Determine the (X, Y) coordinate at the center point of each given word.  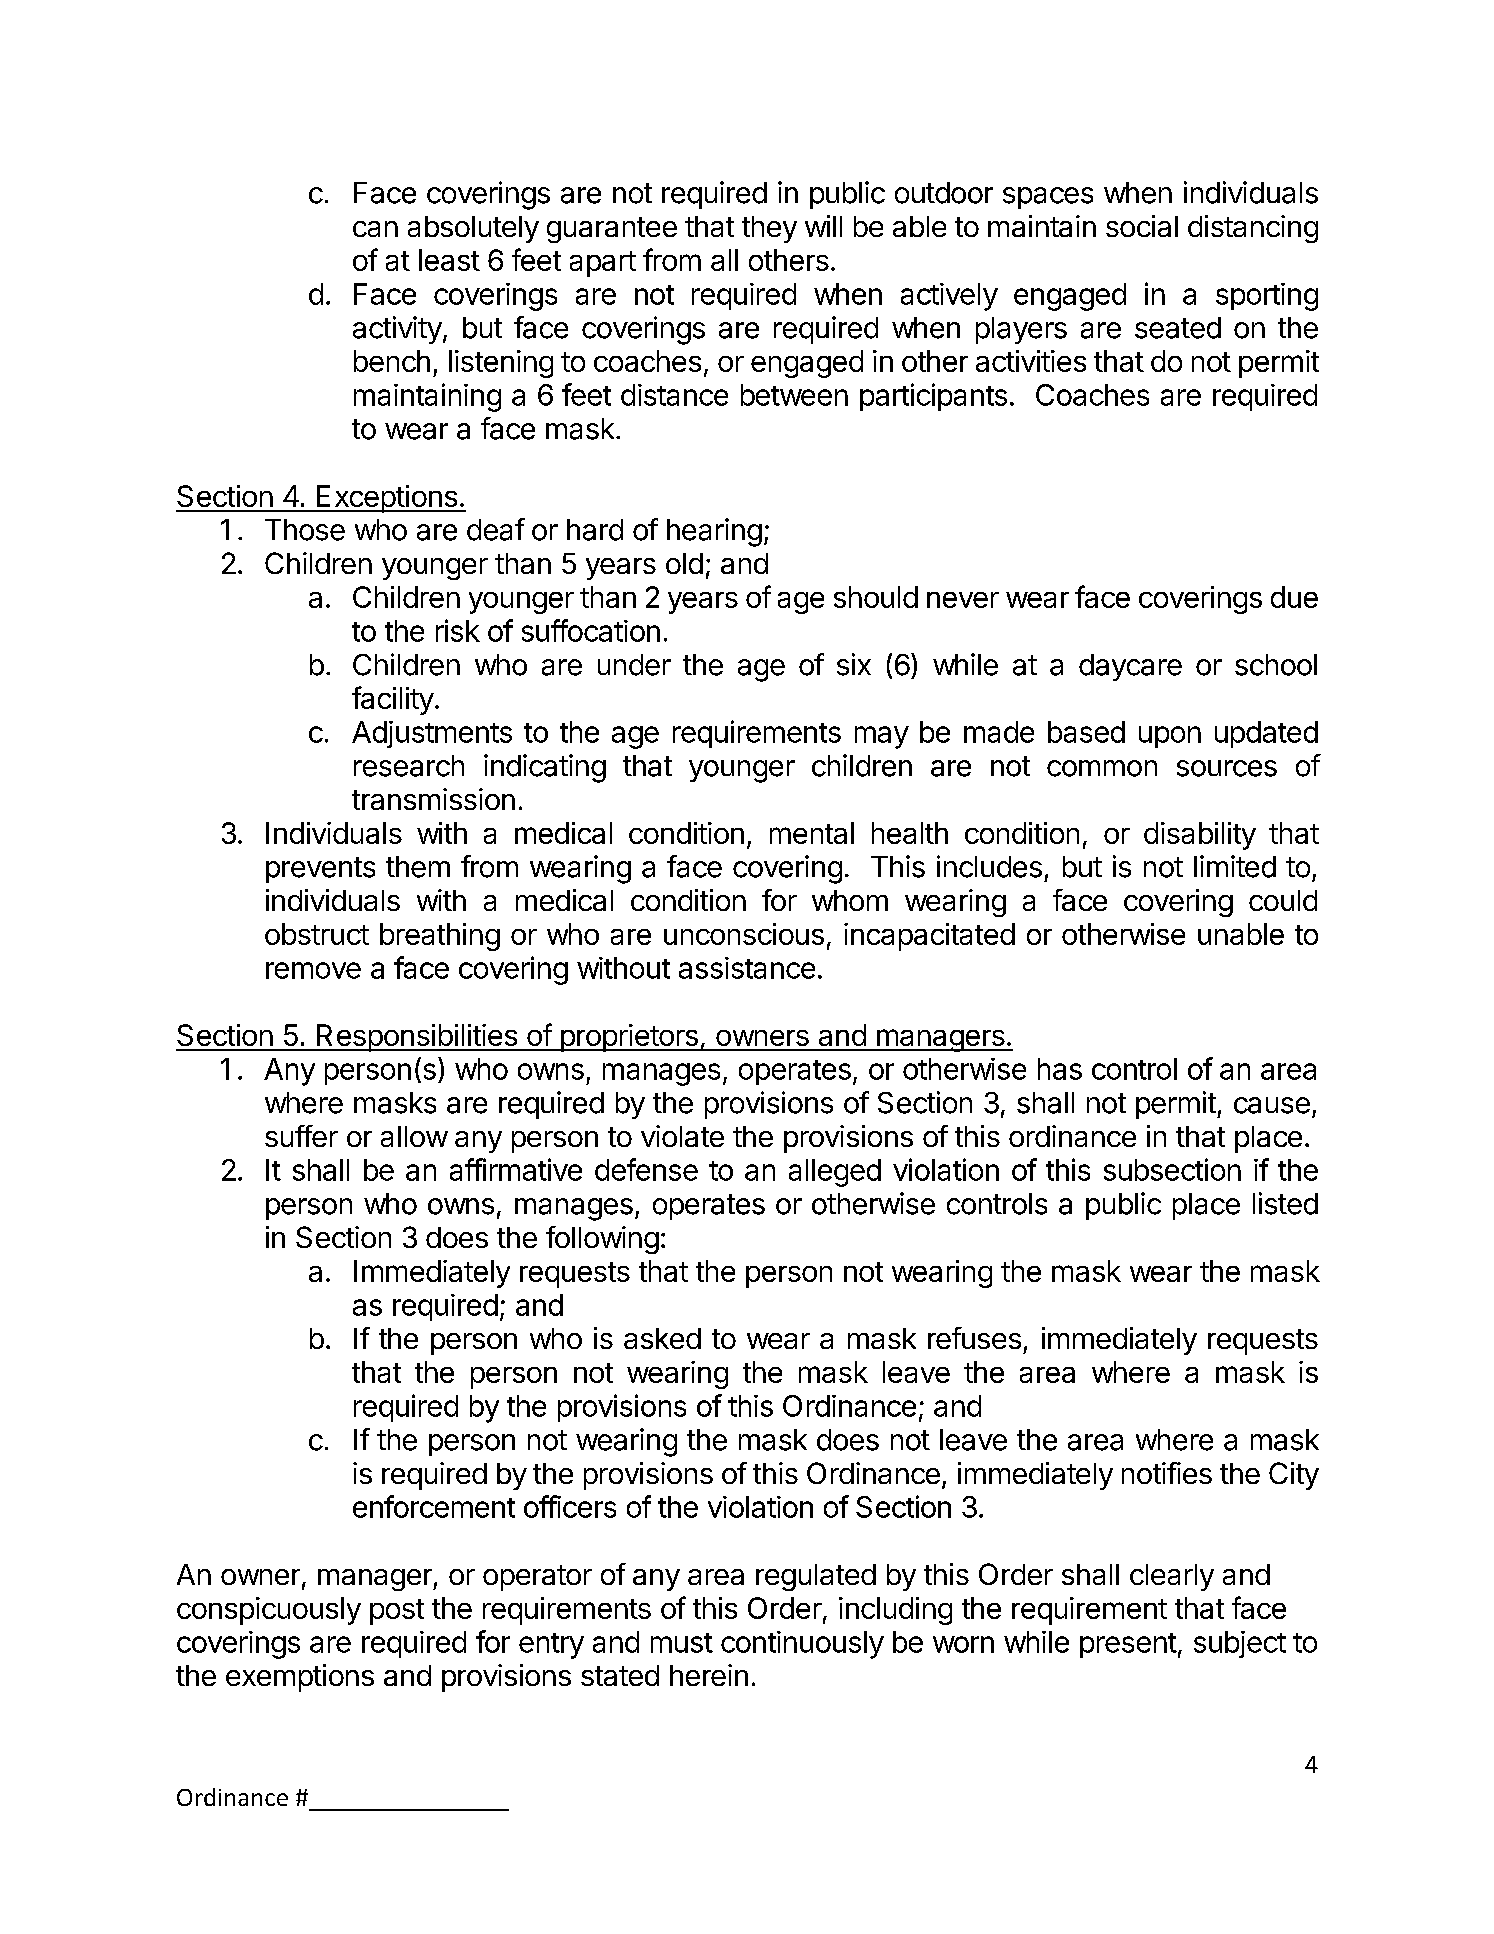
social (1142, 226)
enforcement (434, 1506)
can (375, 229)
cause (1272, 1105)
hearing (714, 532)
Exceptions (386, 499)
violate (682, 1136)
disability (1200, 836)
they (769, 229)
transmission (433, 799)
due (1294, 597)
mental (812, 833)
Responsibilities (417, 1038)
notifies (1167, 1473)
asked (662, 1338)
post (397, 1612)
